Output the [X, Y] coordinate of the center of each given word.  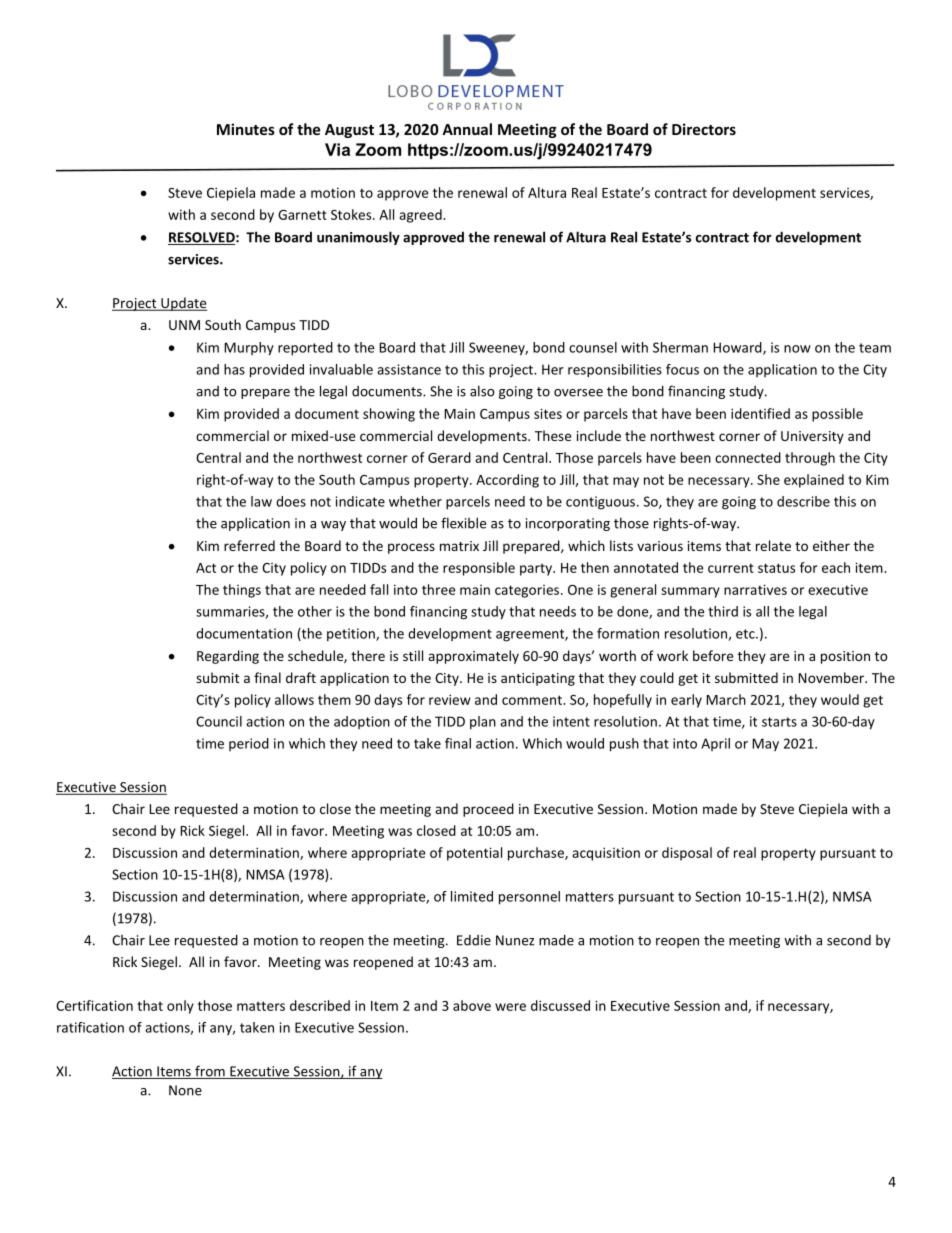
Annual [467, 129]
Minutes [246, 129]
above [472, 1005]
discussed [560, 1005]
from [210, 1072]
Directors [704, 129]
